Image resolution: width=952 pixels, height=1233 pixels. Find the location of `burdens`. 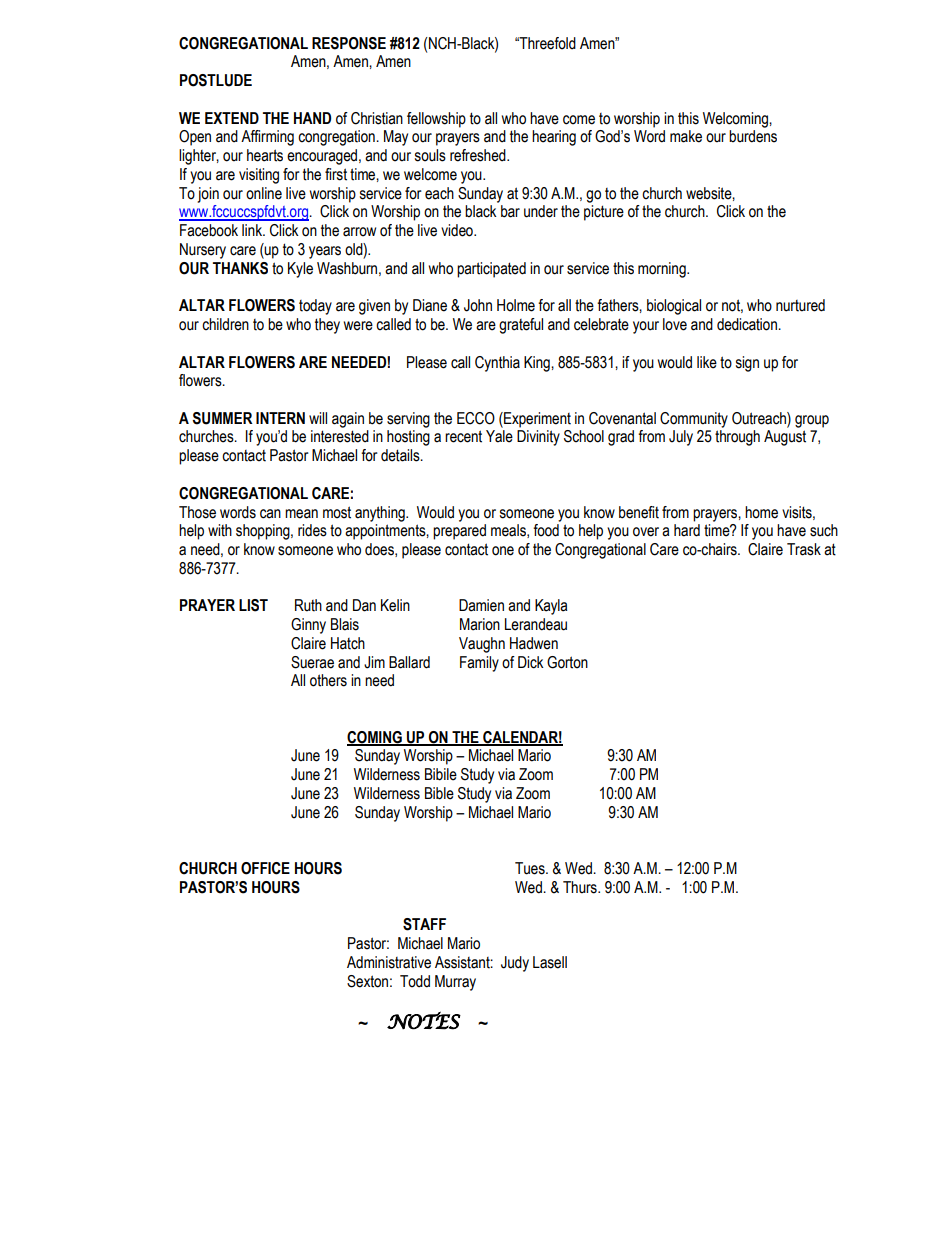

burdens is located at coordinates (753, 136).
